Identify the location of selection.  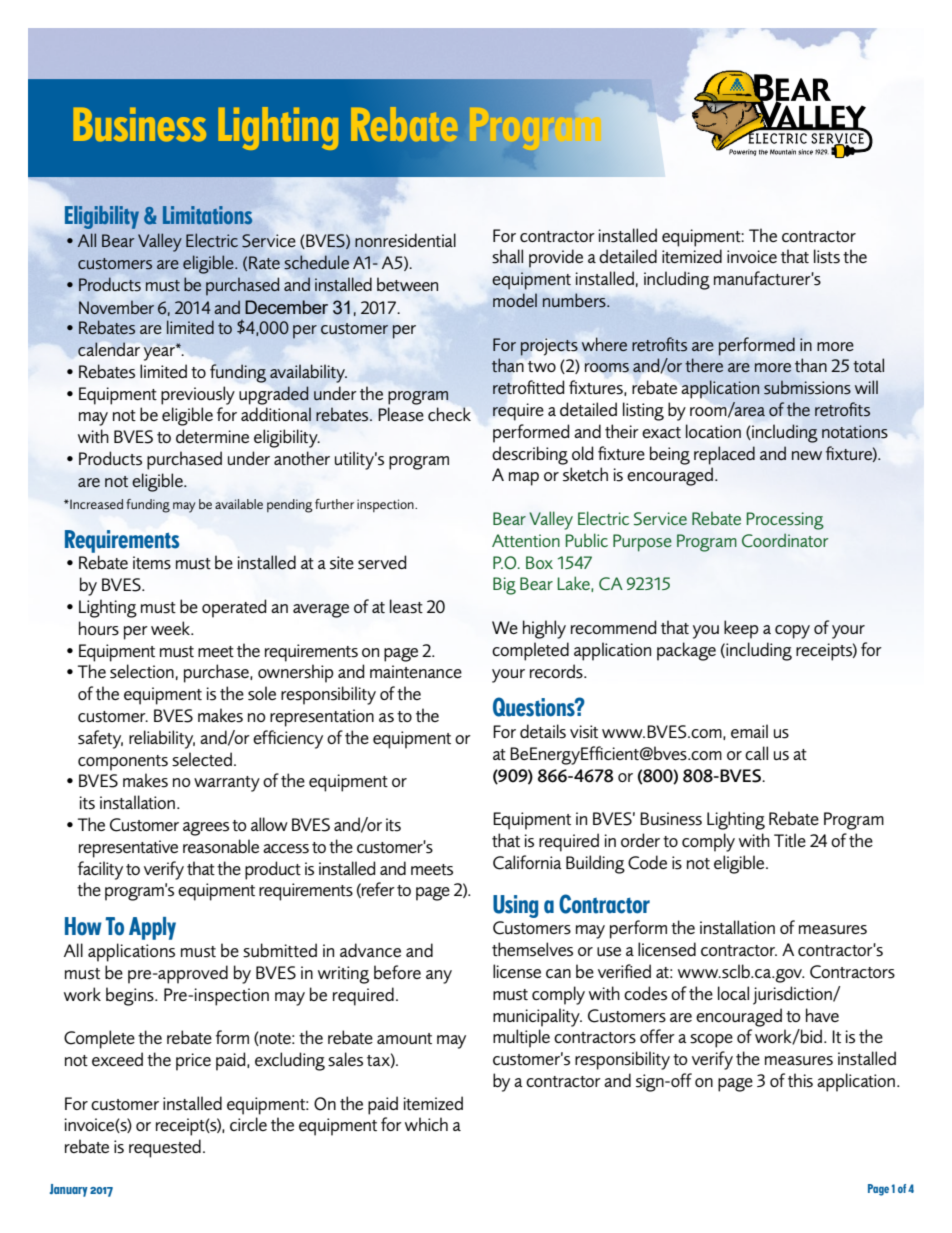
(142, 671).
